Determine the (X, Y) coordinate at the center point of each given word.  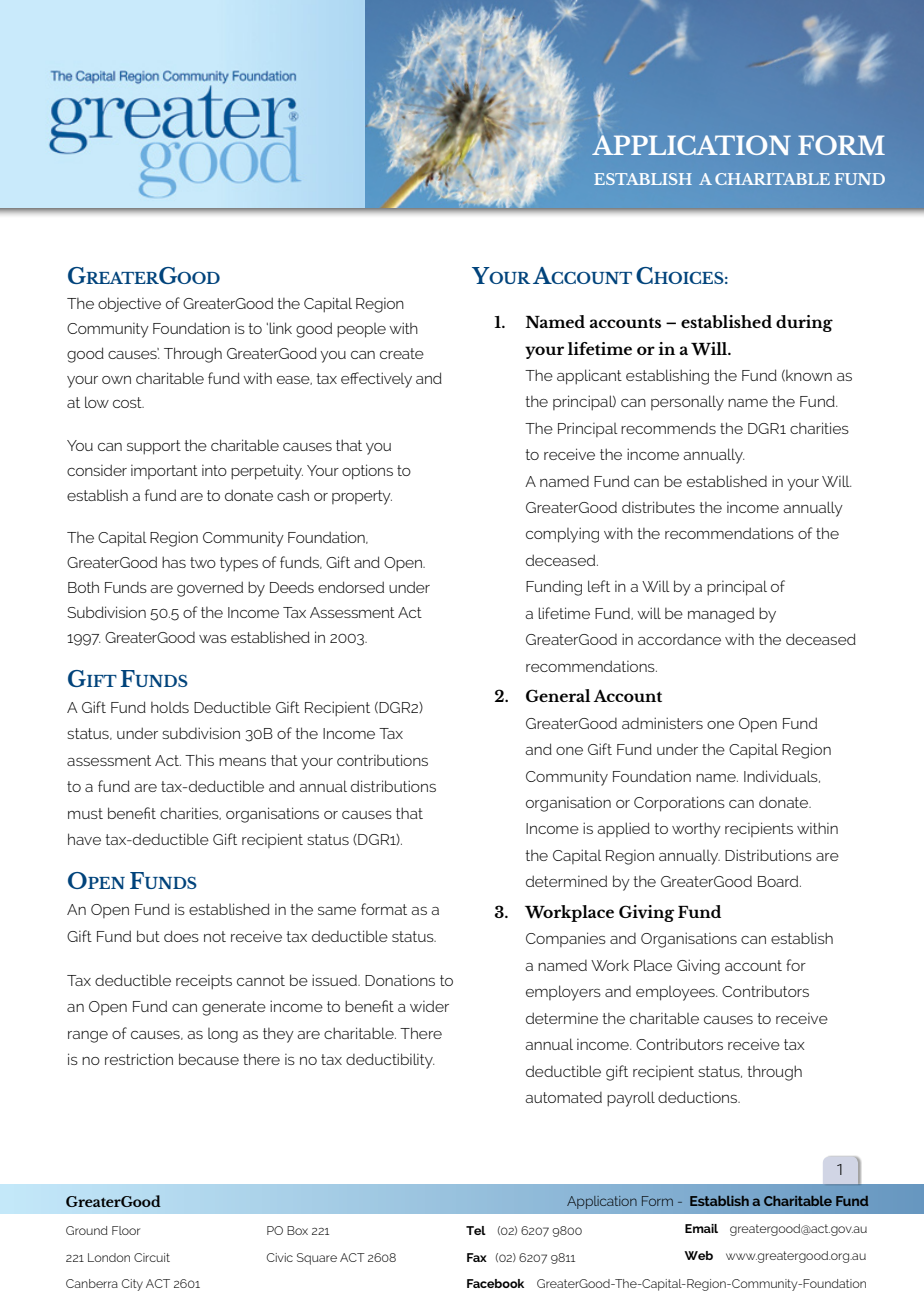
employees (676, 993)
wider (429, 1006)
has (174, 562)
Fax (477, 1257)
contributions (382, 760)
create (402, 353)
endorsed (351, 587)
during (804, 323)
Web (698, 1255)
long (223, 1035)
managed (721, 615)
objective (129, 304)
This (199, 760)
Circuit (152, 1257)
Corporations (679, 804)
